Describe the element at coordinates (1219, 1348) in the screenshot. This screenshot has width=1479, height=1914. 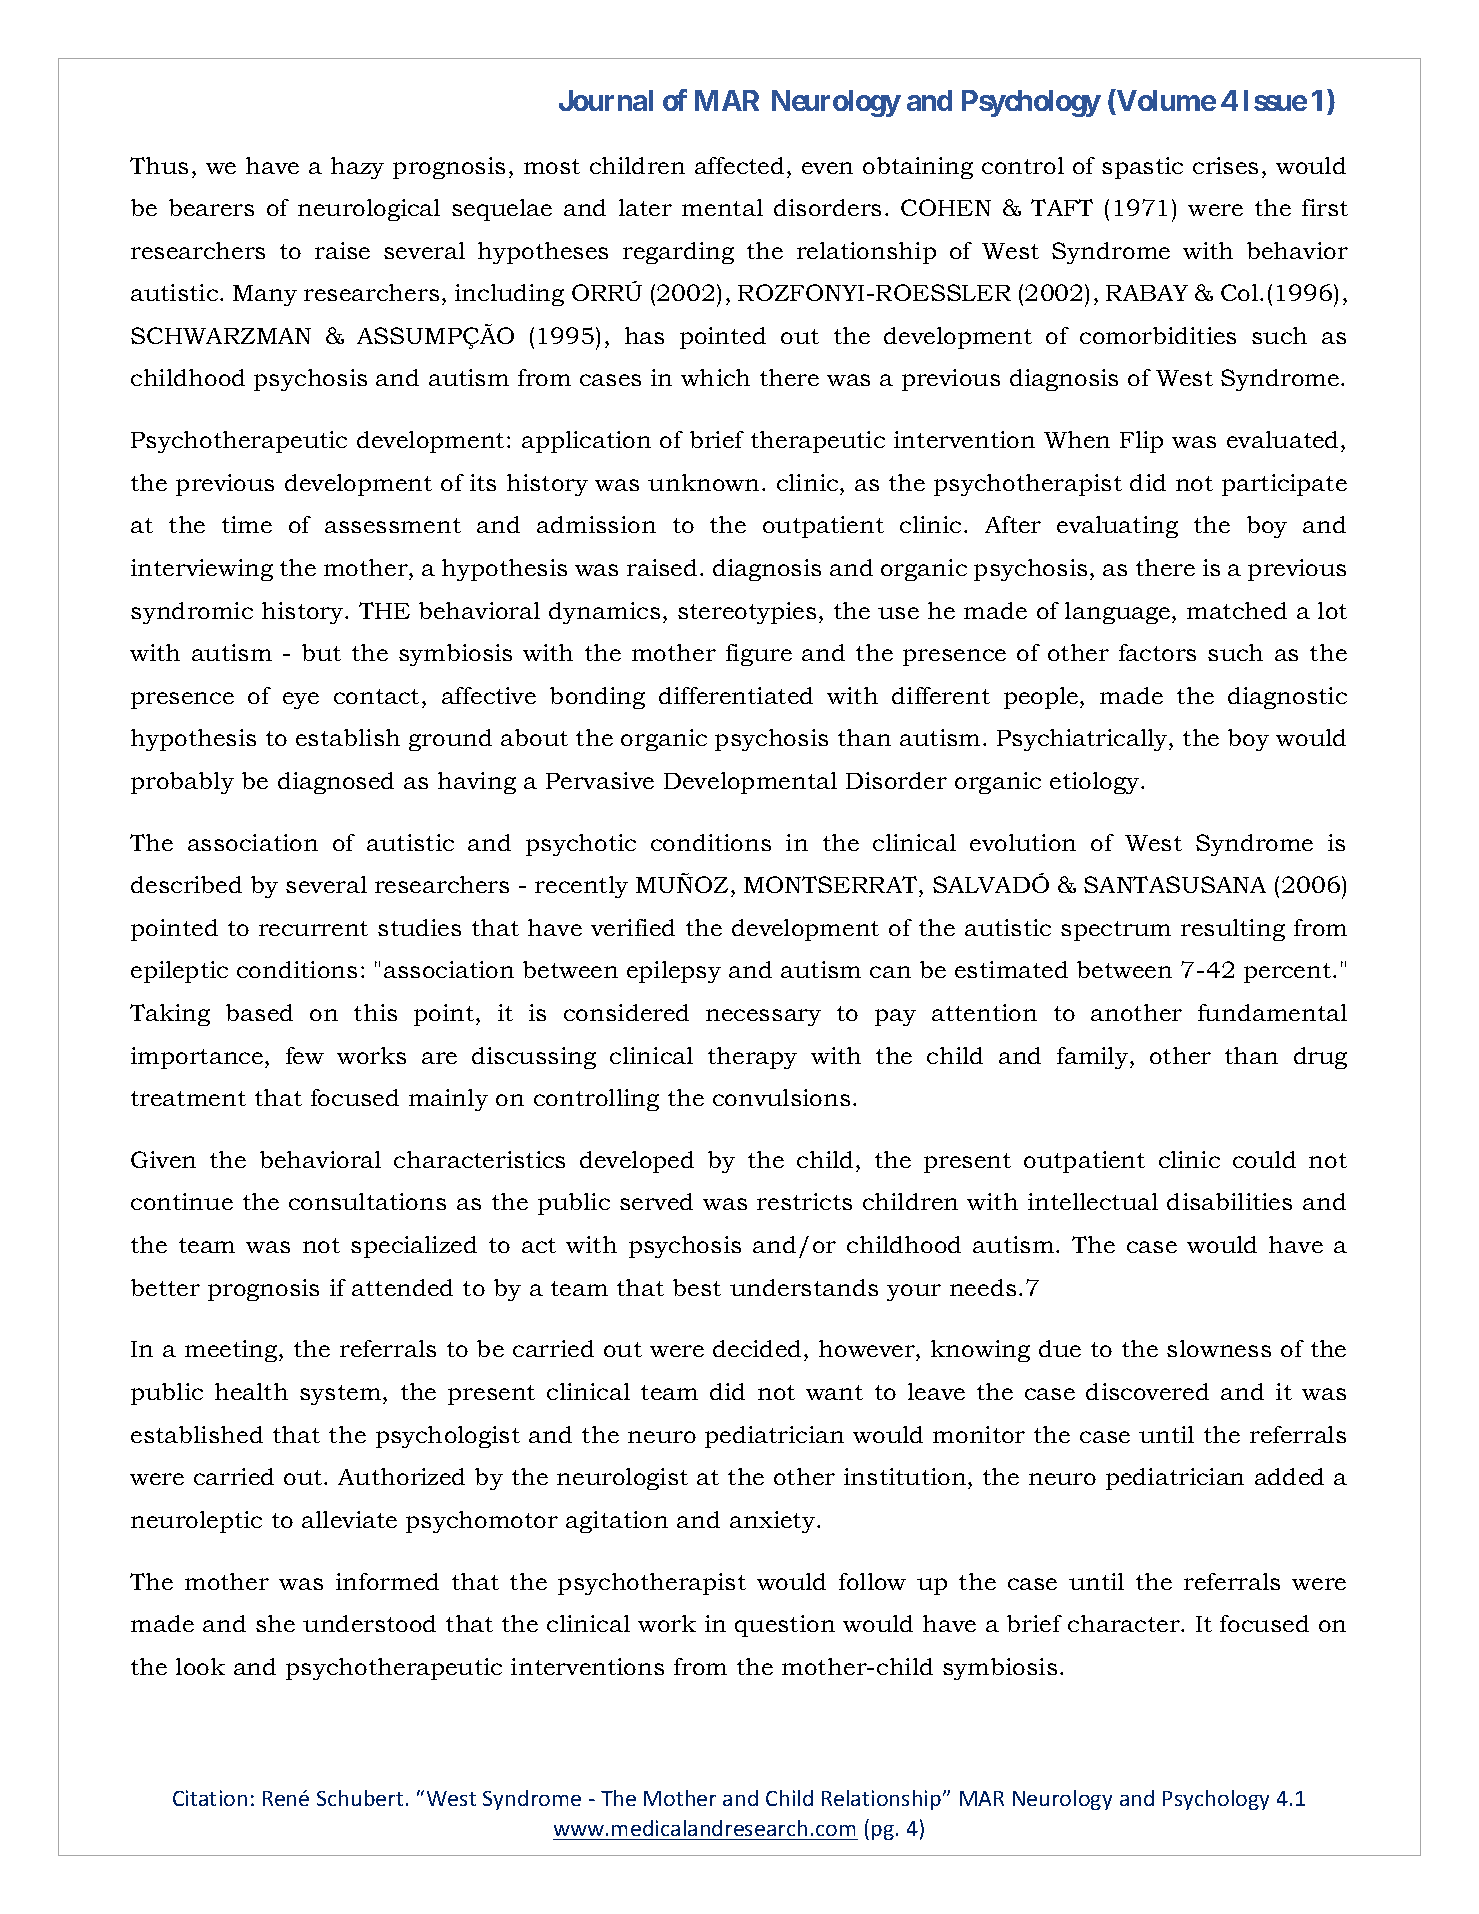
I see `slowness` at that location.
